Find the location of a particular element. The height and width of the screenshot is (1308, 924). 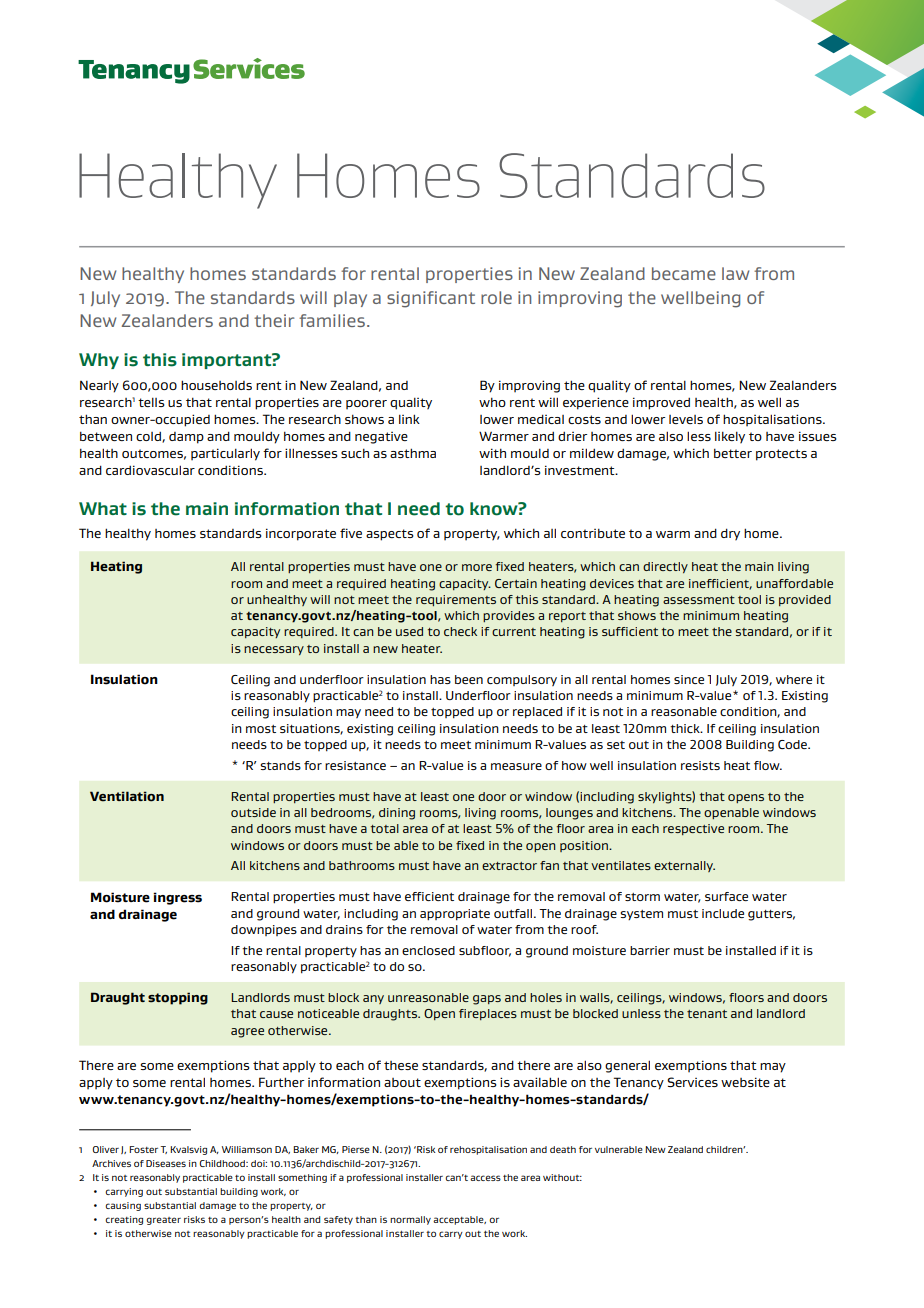

their is located at coordinates (274, 320).
